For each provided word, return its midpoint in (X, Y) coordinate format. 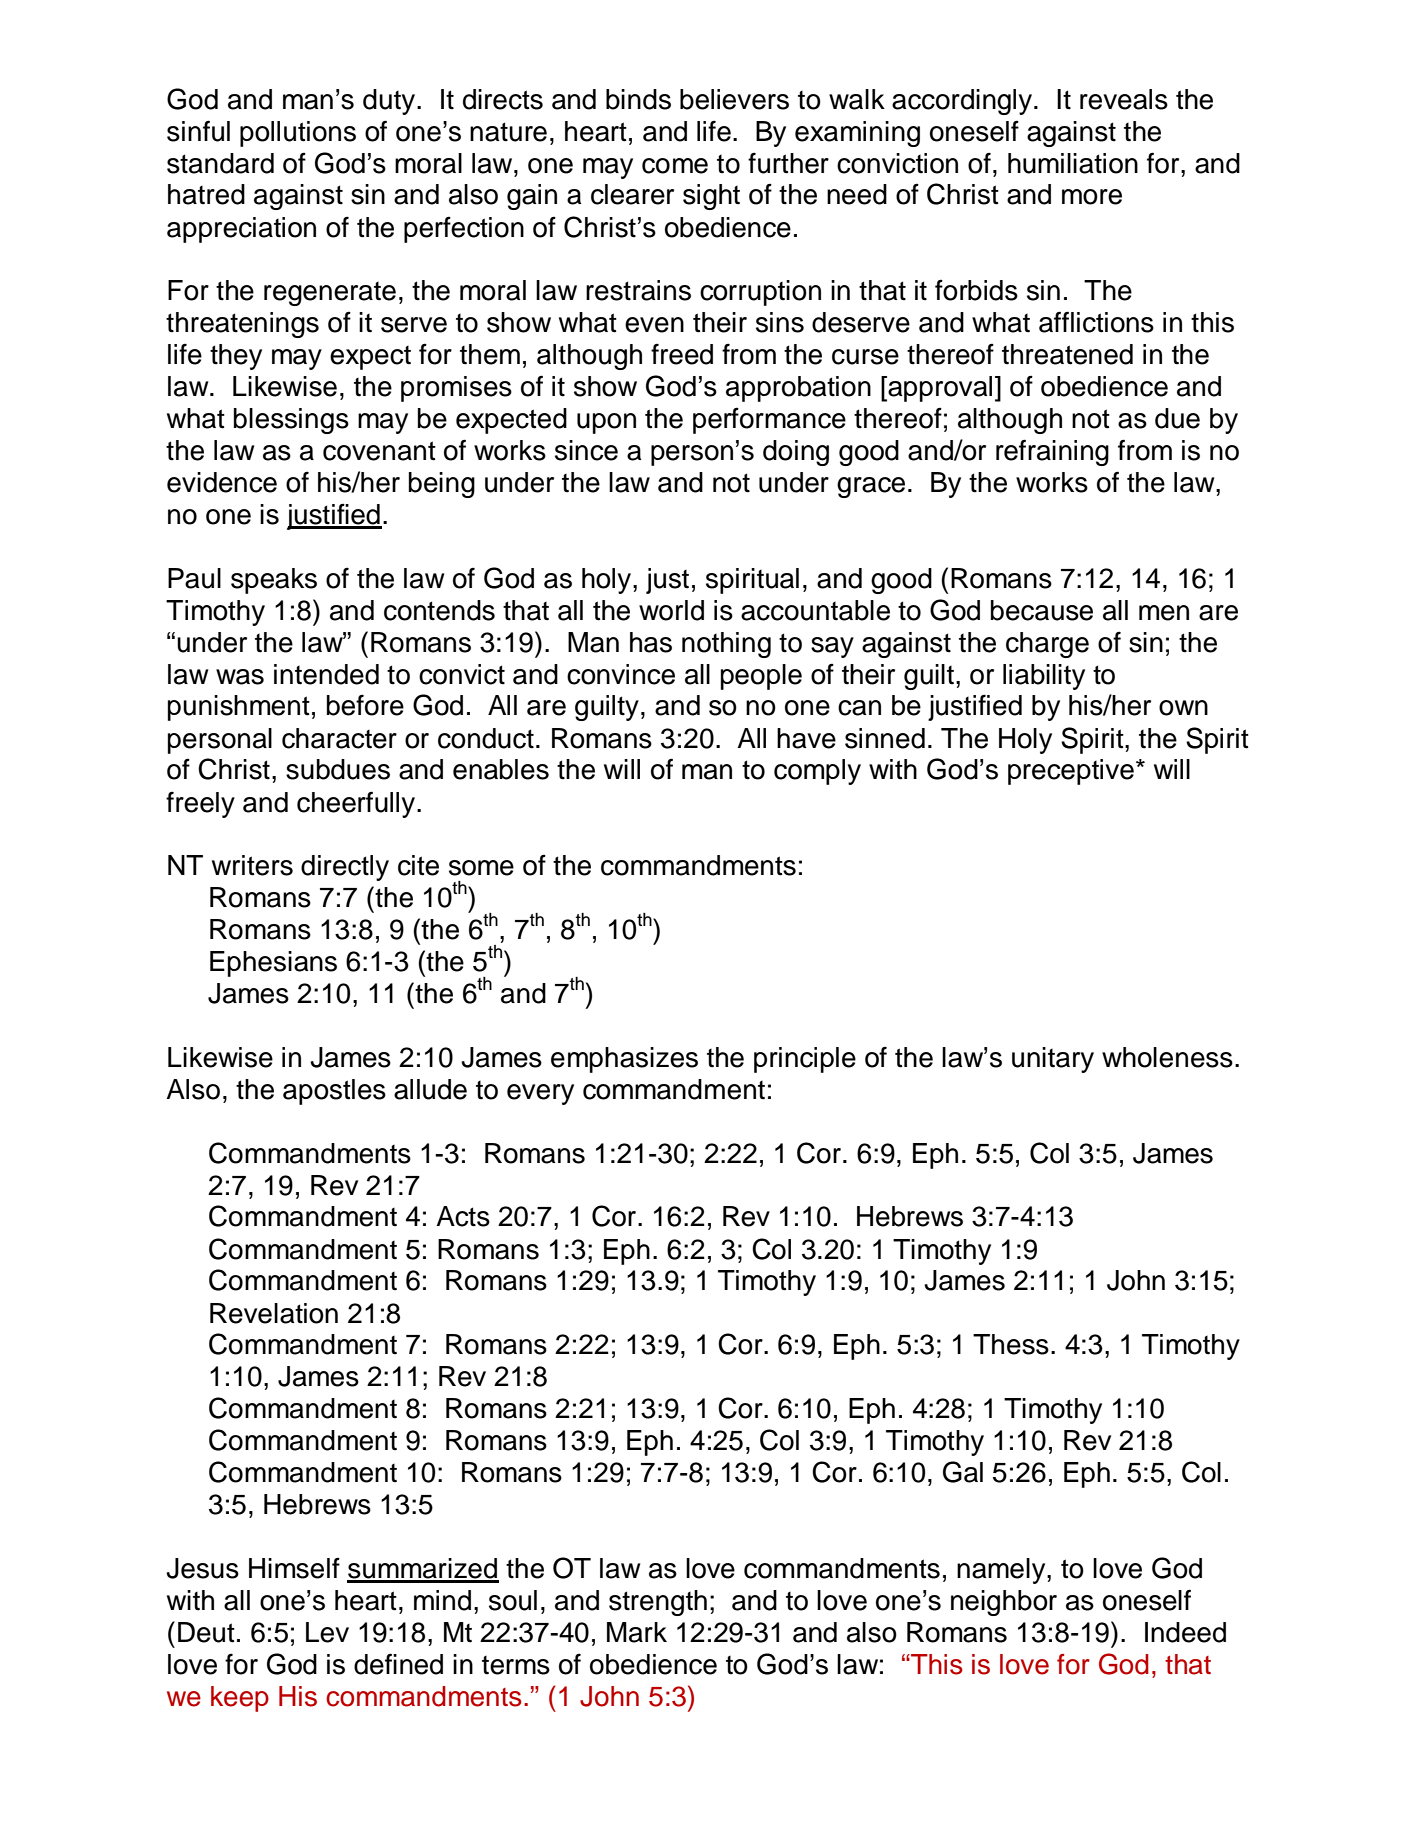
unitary (1053, 1060)
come (675, 166)
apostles (334, 1092)
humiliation (1073, 163)
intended (326, 674)
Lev (327, 1632)
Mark (637, 1632)
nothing (726, 645)
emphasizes (624, 1060)
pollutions (298, 134)
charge (1047, 645)
